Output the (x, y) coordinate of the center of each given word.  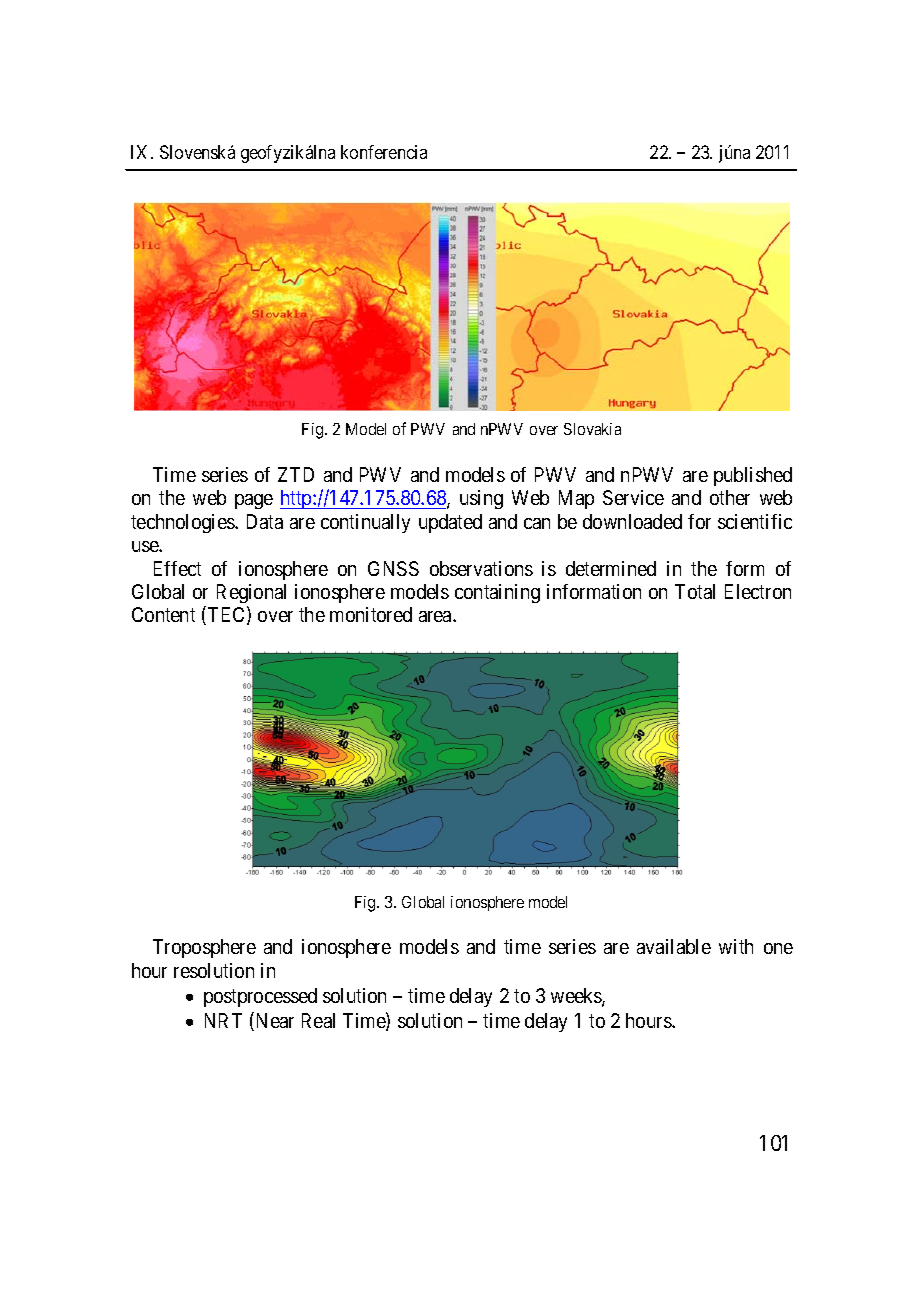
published (753, 476)
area (436, 616)
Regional (251, 593)
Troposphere (204, 948)
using (481, 499)
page (254, 501)
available (674, 946)
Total (695, 591)
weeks (577, 997)
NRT (223, 1020)
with (736, 946)
